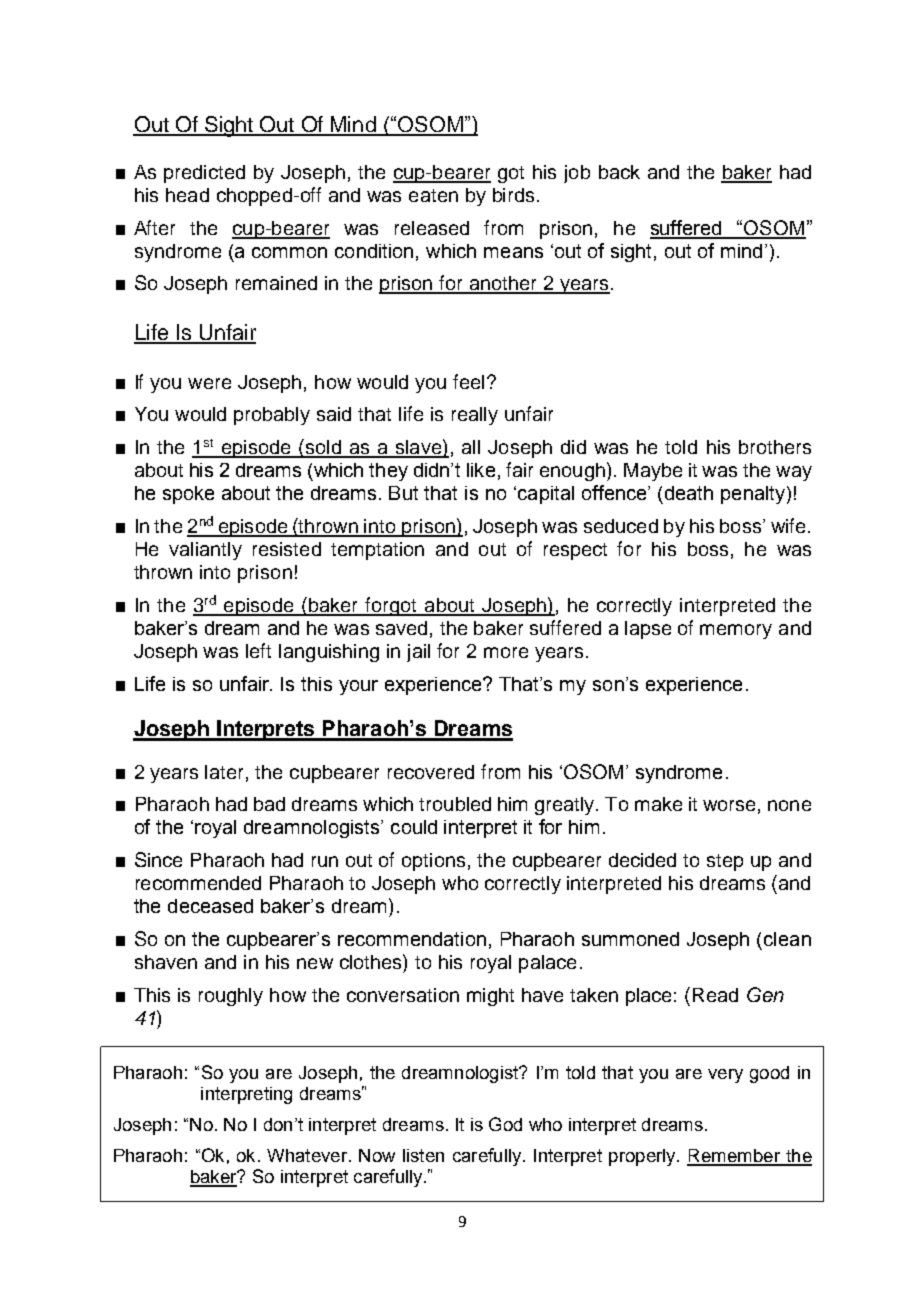  I want to click on deceased, so click(210, 906).
